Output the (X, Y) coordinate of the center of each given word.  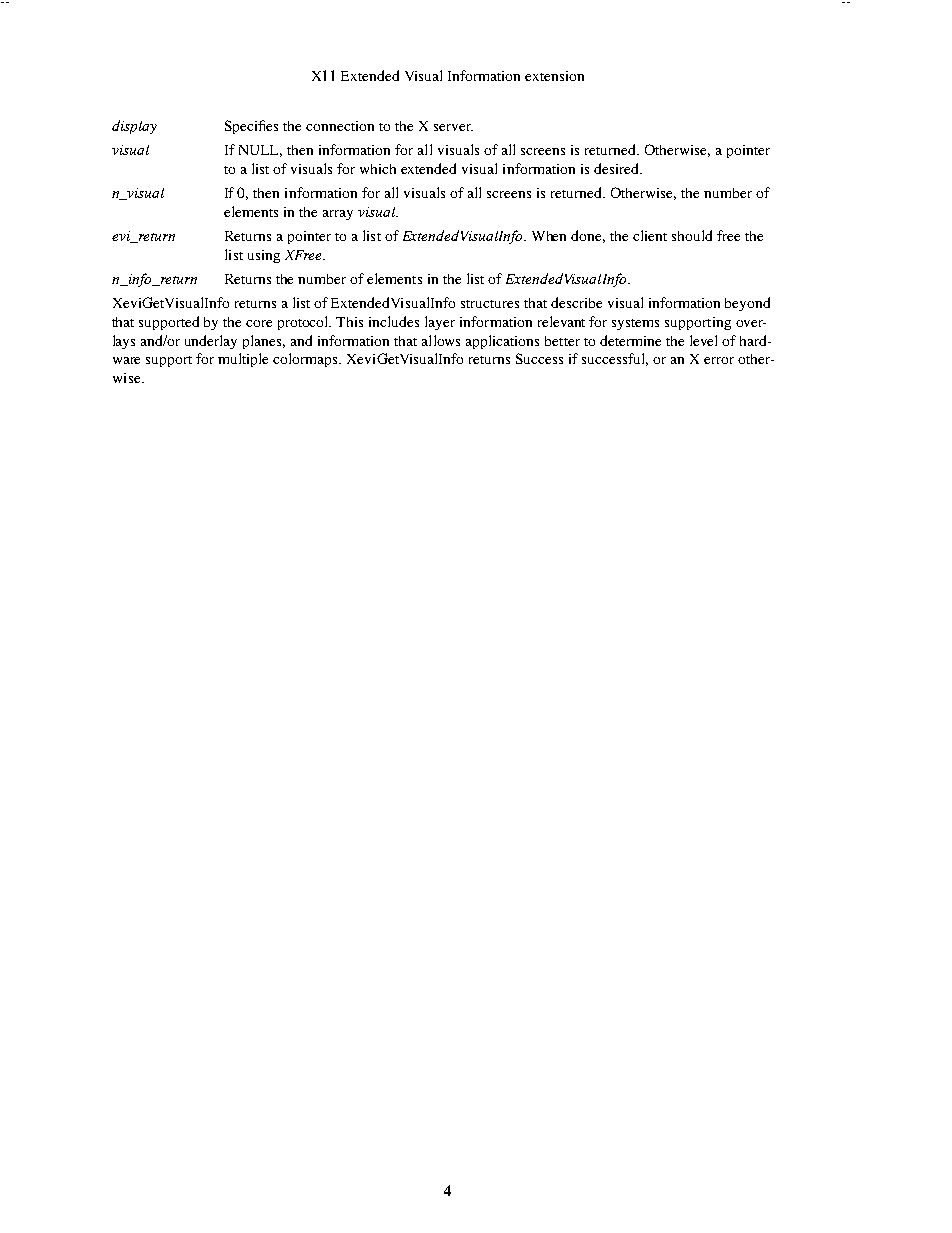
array (338, 215)
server (453, 127)
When (549, 236)
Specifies (251, 127)
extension (554, 76)
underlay (211, 342)
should (692, 235)
